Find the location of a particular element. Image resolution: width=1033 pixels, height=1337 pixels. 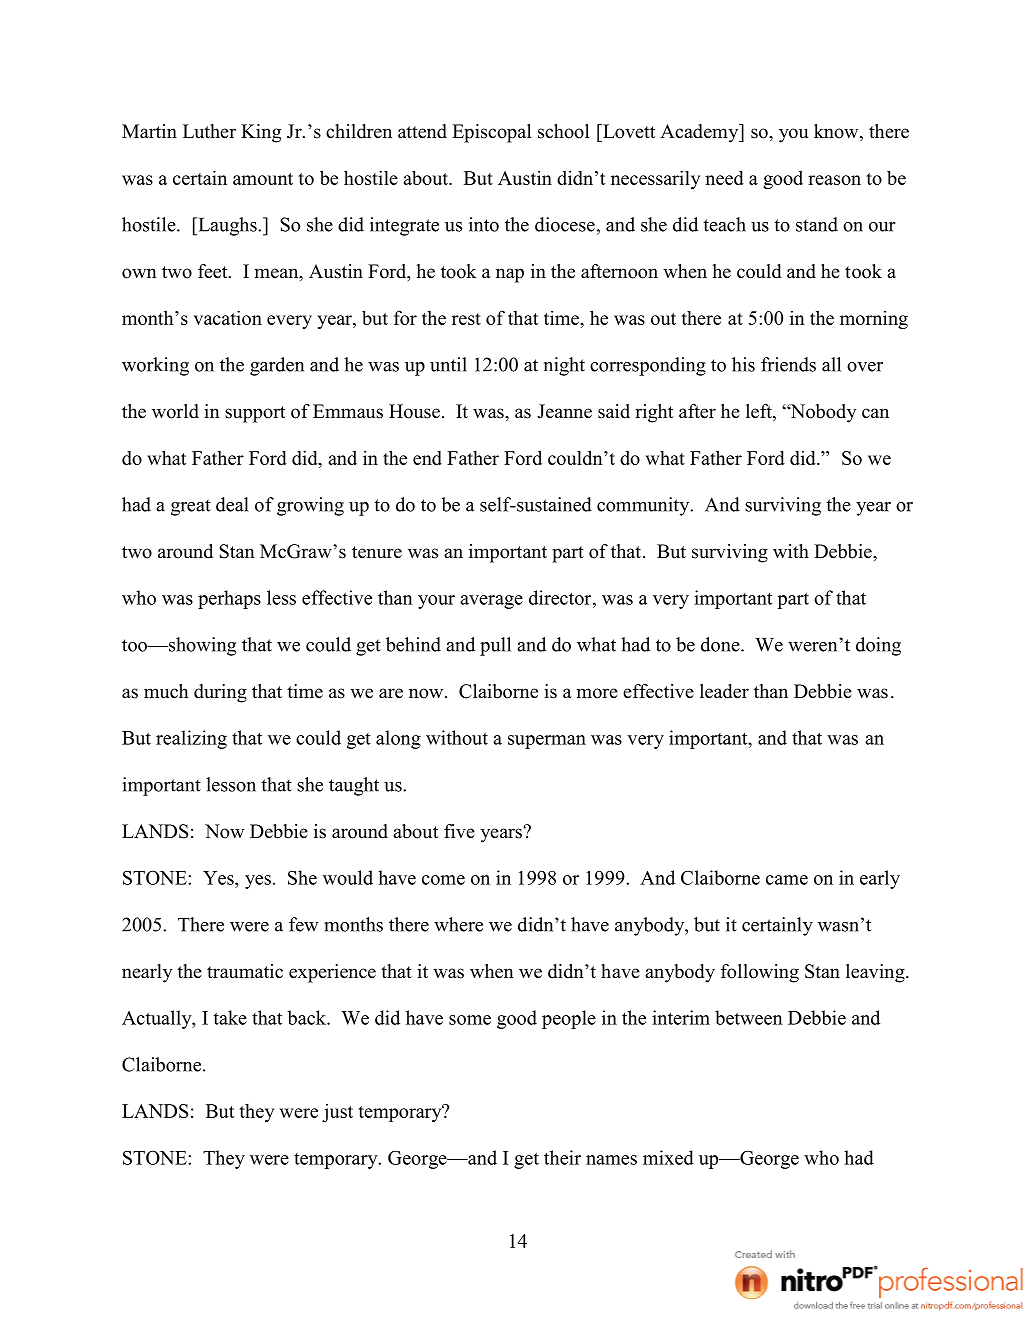

done is located at coordinates (721, 644).
